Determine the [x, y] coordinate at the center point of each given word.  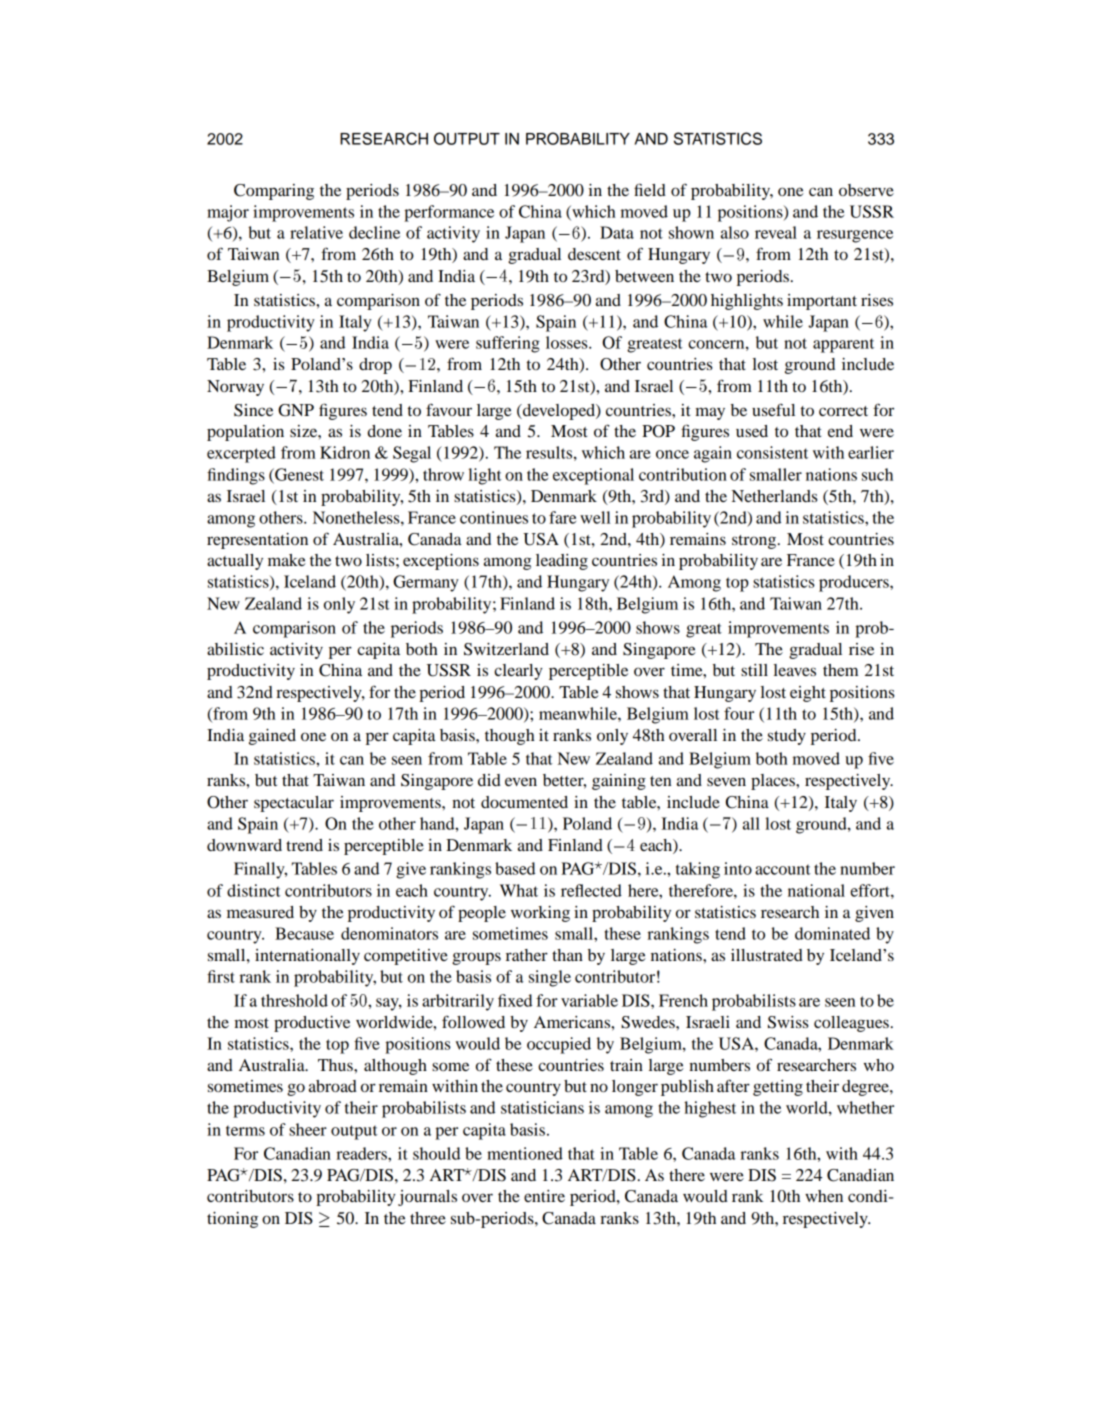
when [824, 1196]
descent [594, 254]
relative [316, 232]
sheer [308, 1129]
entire [544, 1196]
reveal [776, 232]
